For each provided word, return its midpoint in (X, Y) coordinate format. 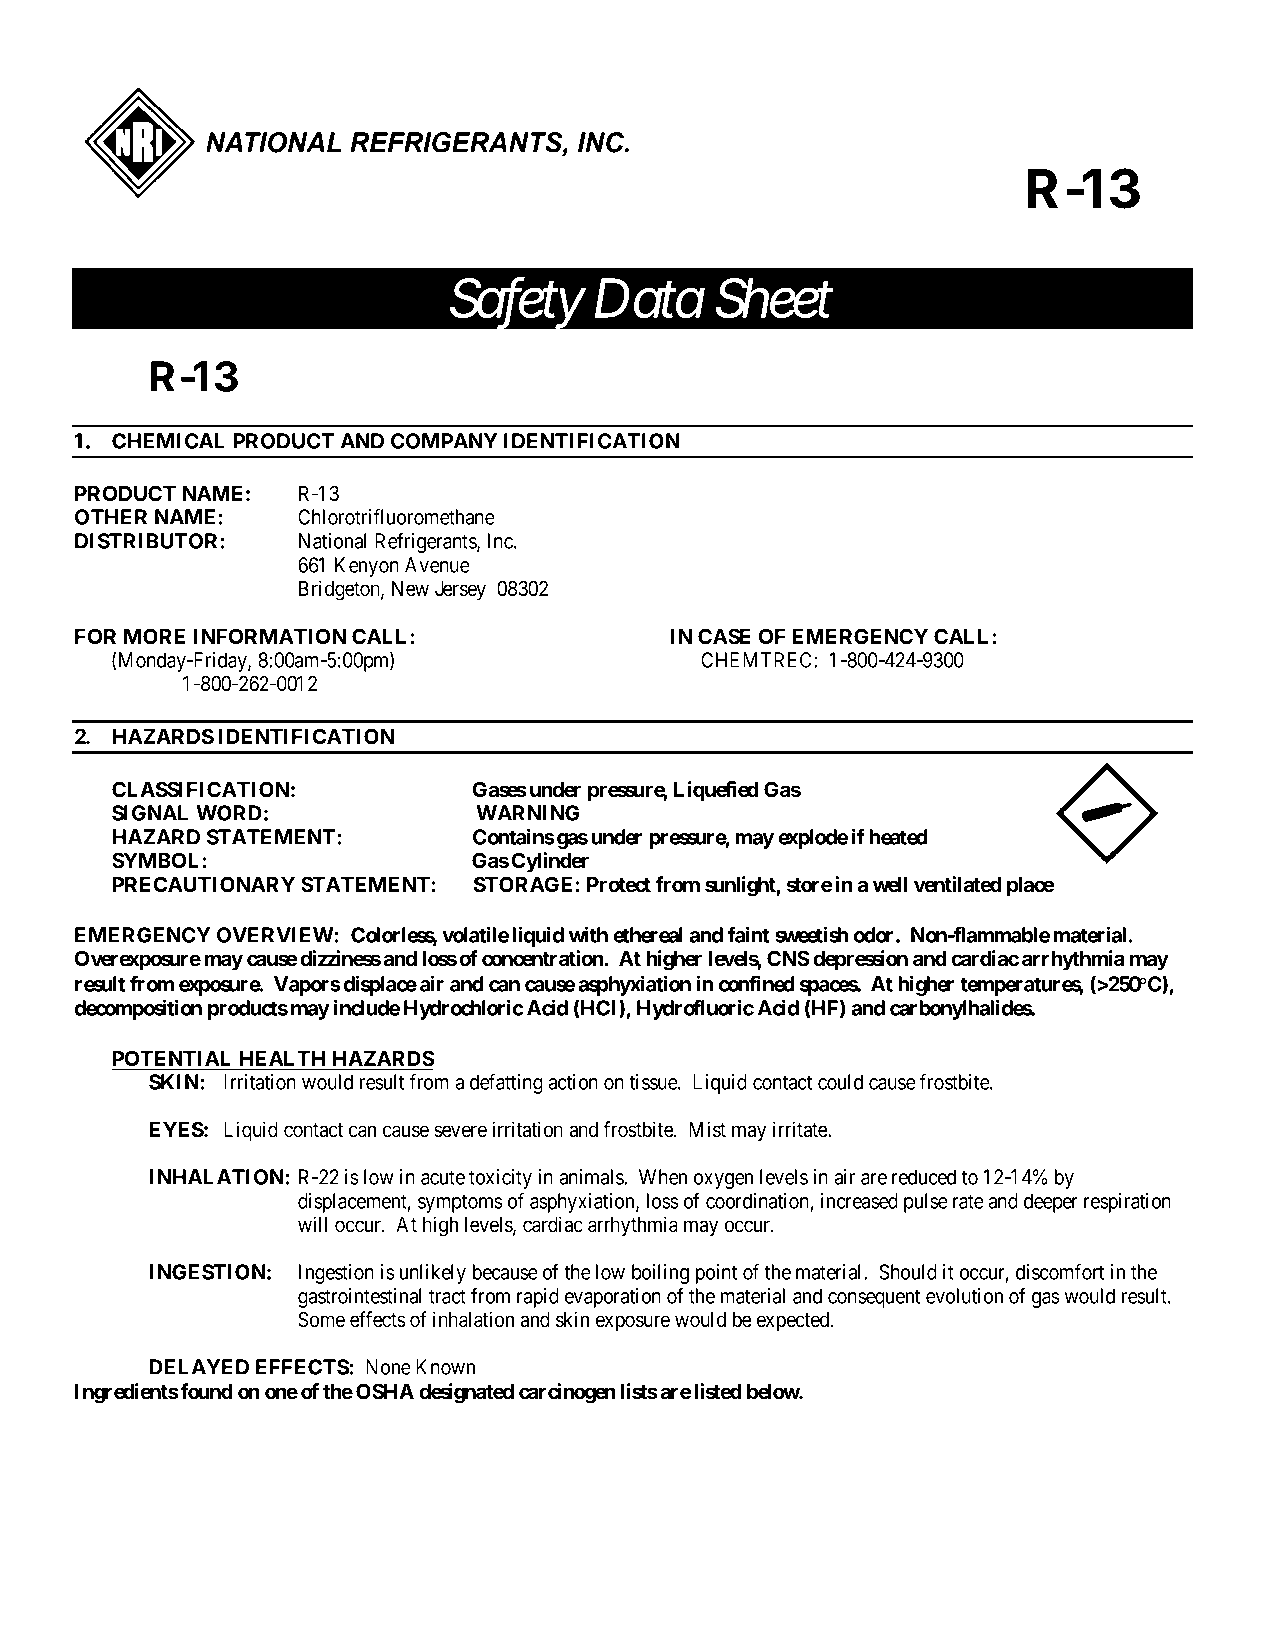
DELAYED (199, 1367)
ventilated (958, 884)
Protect (619, 885)
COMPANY (444, 441)
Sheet (774, 298)
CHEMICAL (168, 441)
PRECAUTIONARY (204, 884)
